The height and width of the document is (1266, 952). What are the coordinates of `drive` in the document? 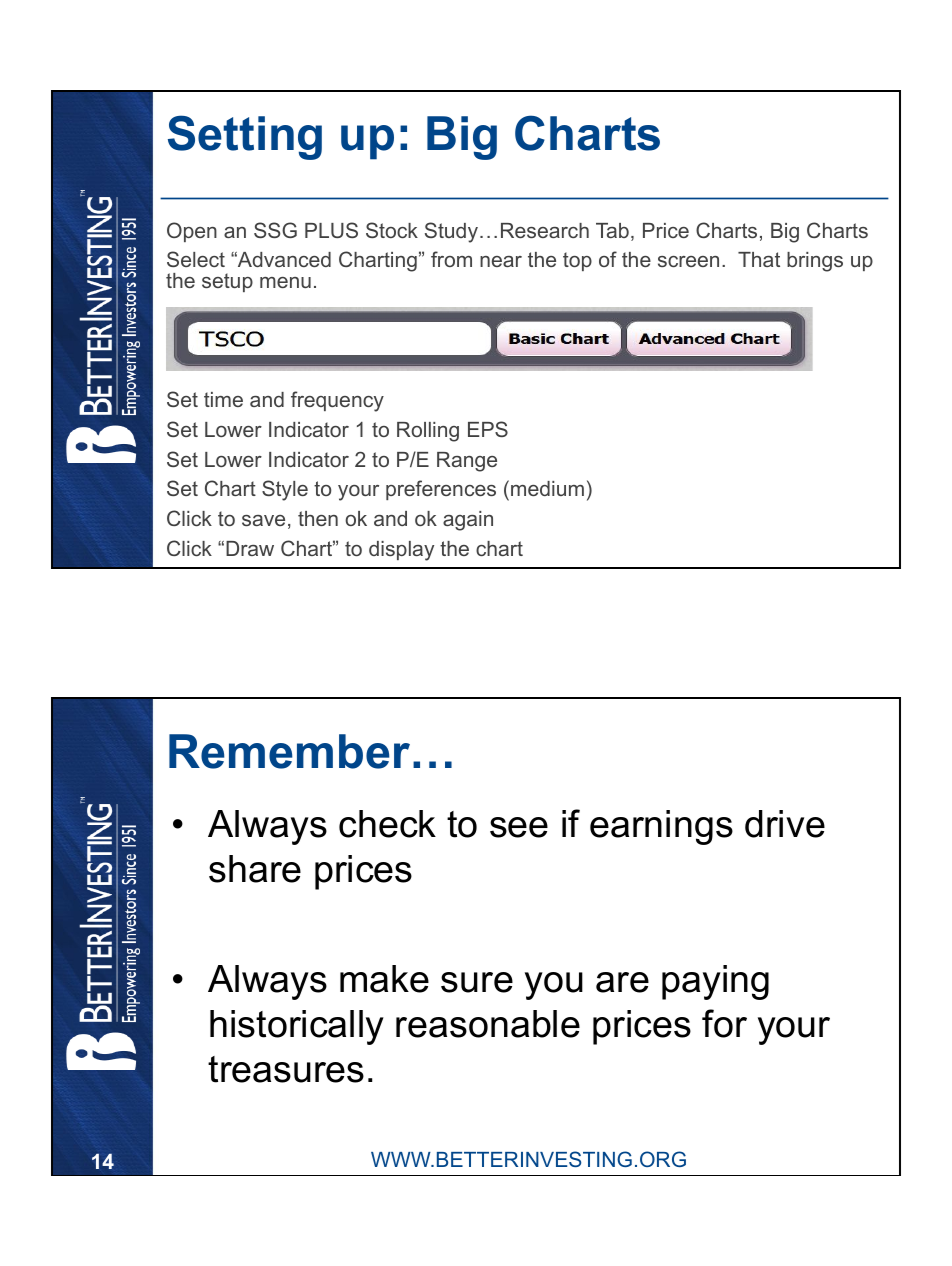 It's located at (785, 824).
